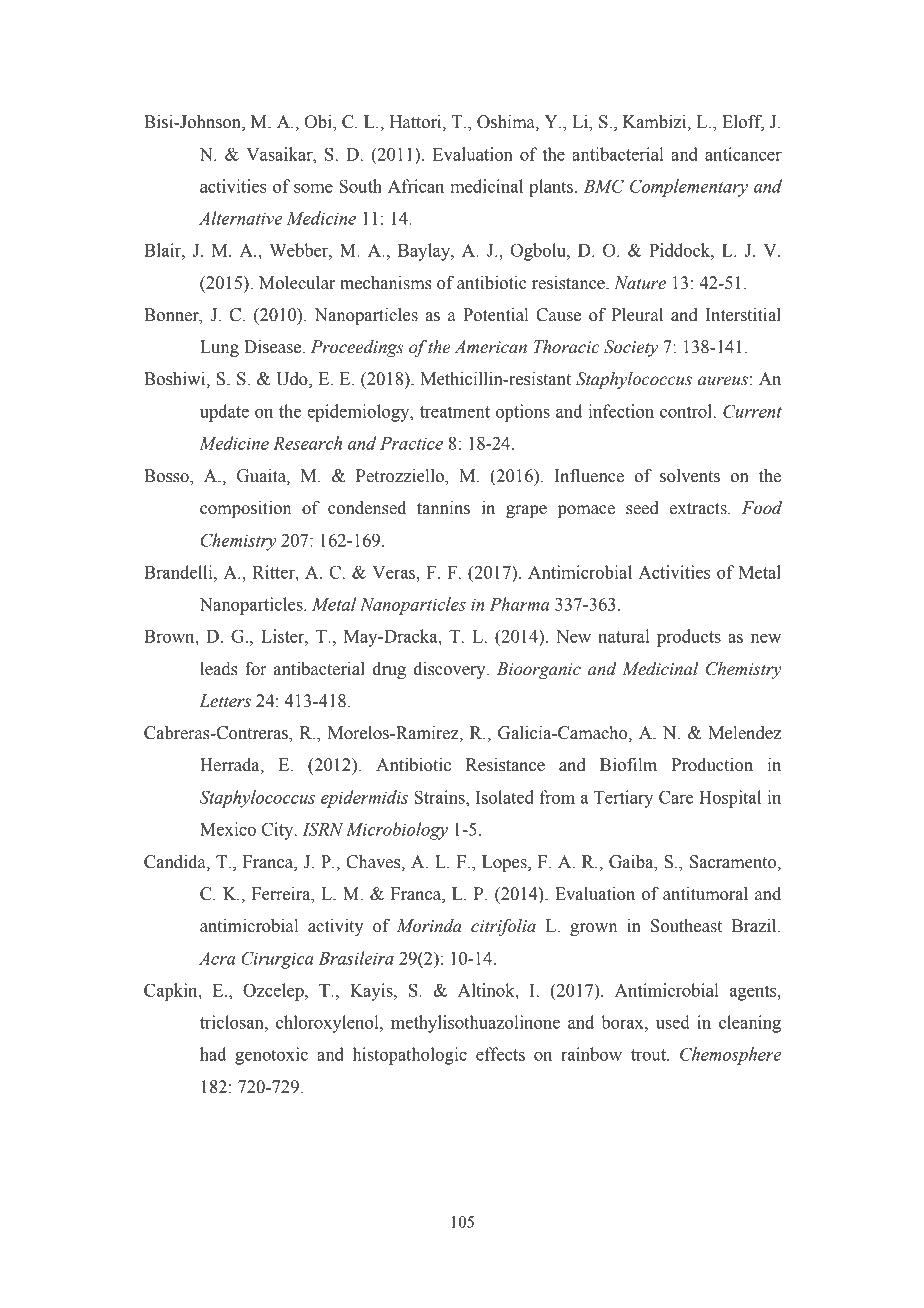 Image resolution: width=924 pixels, height=1308 pixels. What do you see at coordinates (519, 604) in the screenshot?
I see `Pharma` at bounding box center [519, 604].
